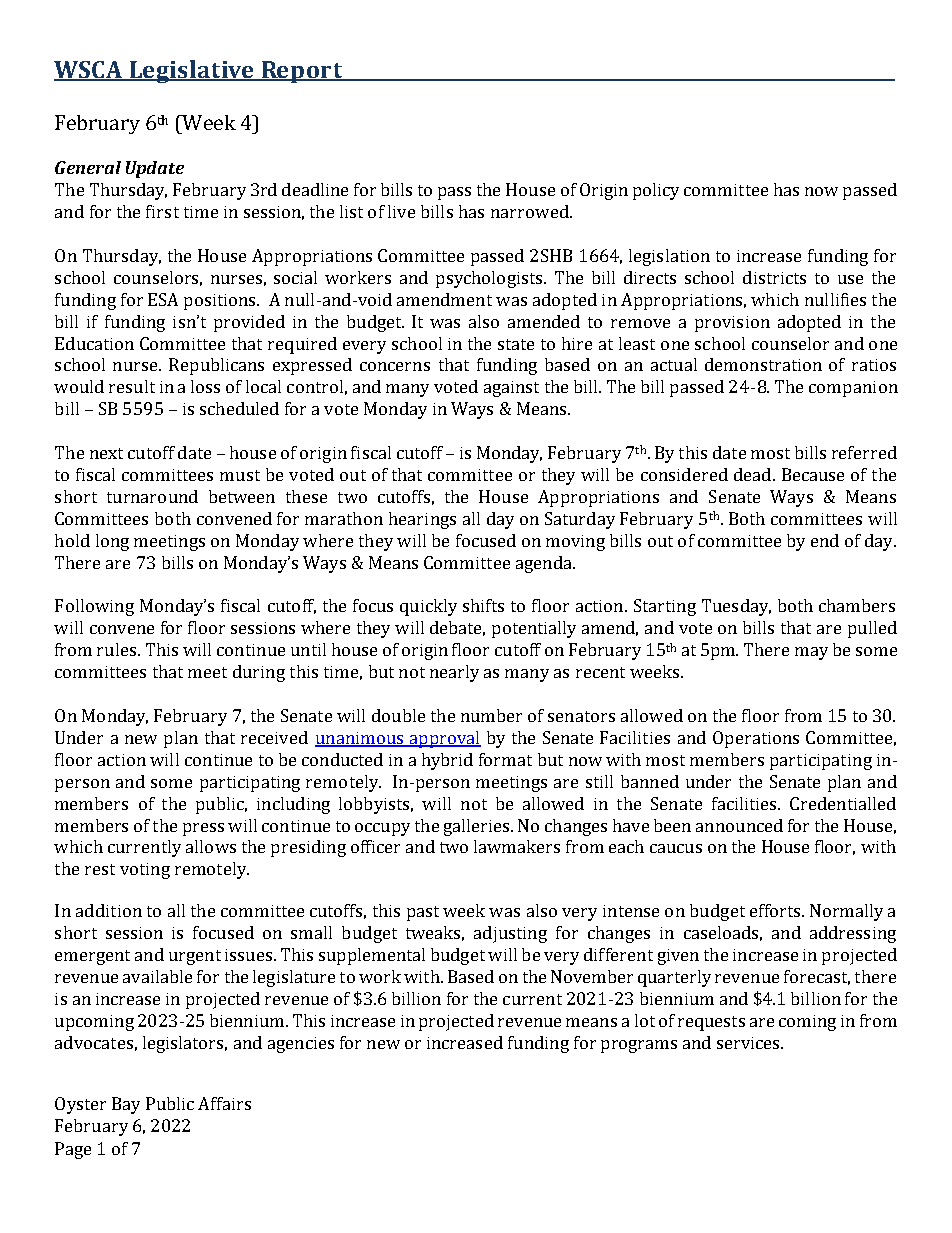 The width and height of the screenshot is (952, 1233). Describe the element at coordinates (126, 1105) in the screenshot. I see `Bay` at that location.
